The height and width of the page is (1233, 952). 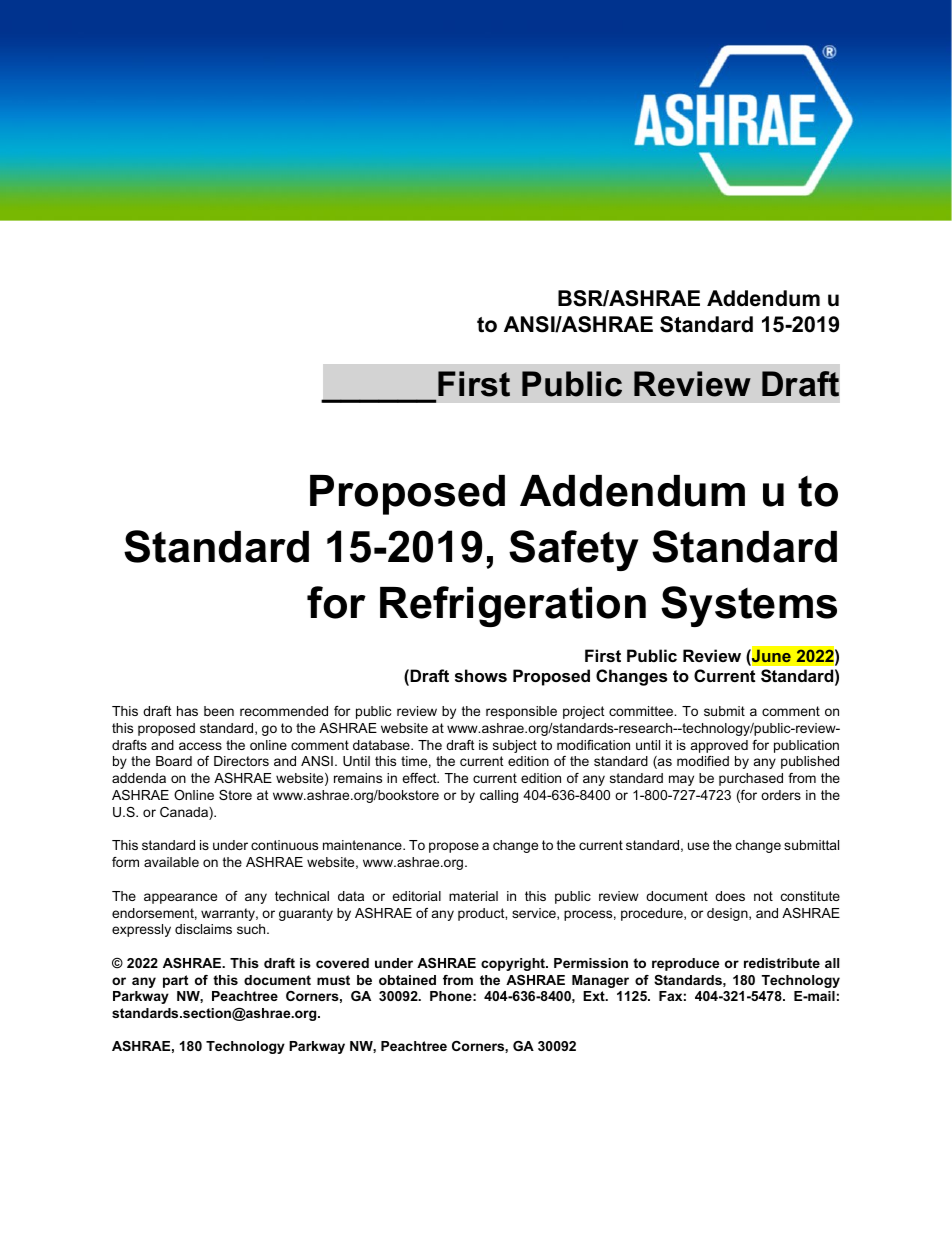 What do you see at coordinates (749, 606) in the page?
I see `Systems` at bounding box center [749, 606].
